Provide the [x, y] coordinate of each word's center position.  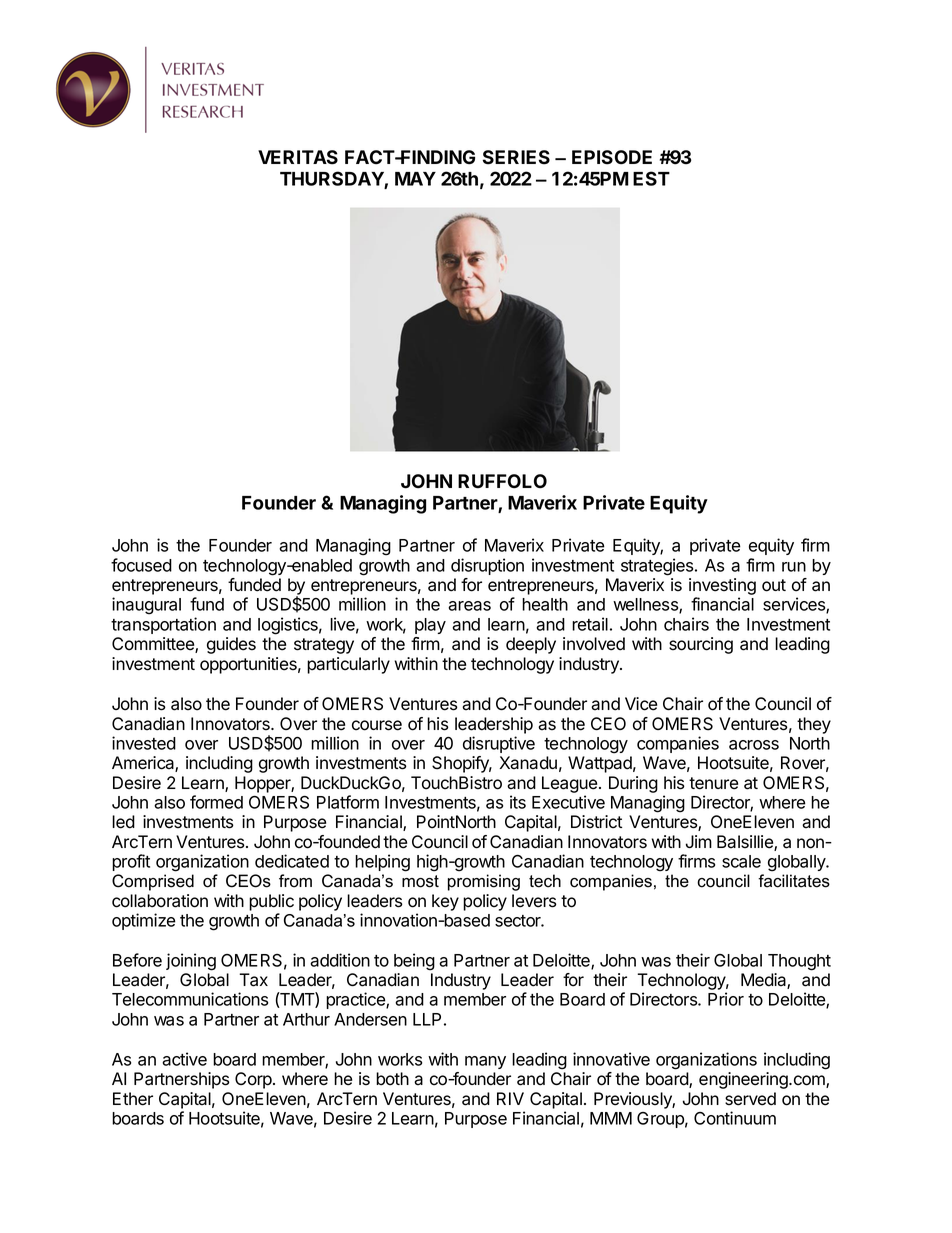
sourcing [701, 645]
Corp [254, 1080]
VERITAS [298, 157]
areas [469, 606]
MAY [415, 179]
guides [231, 645]
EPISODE [612, 157]
